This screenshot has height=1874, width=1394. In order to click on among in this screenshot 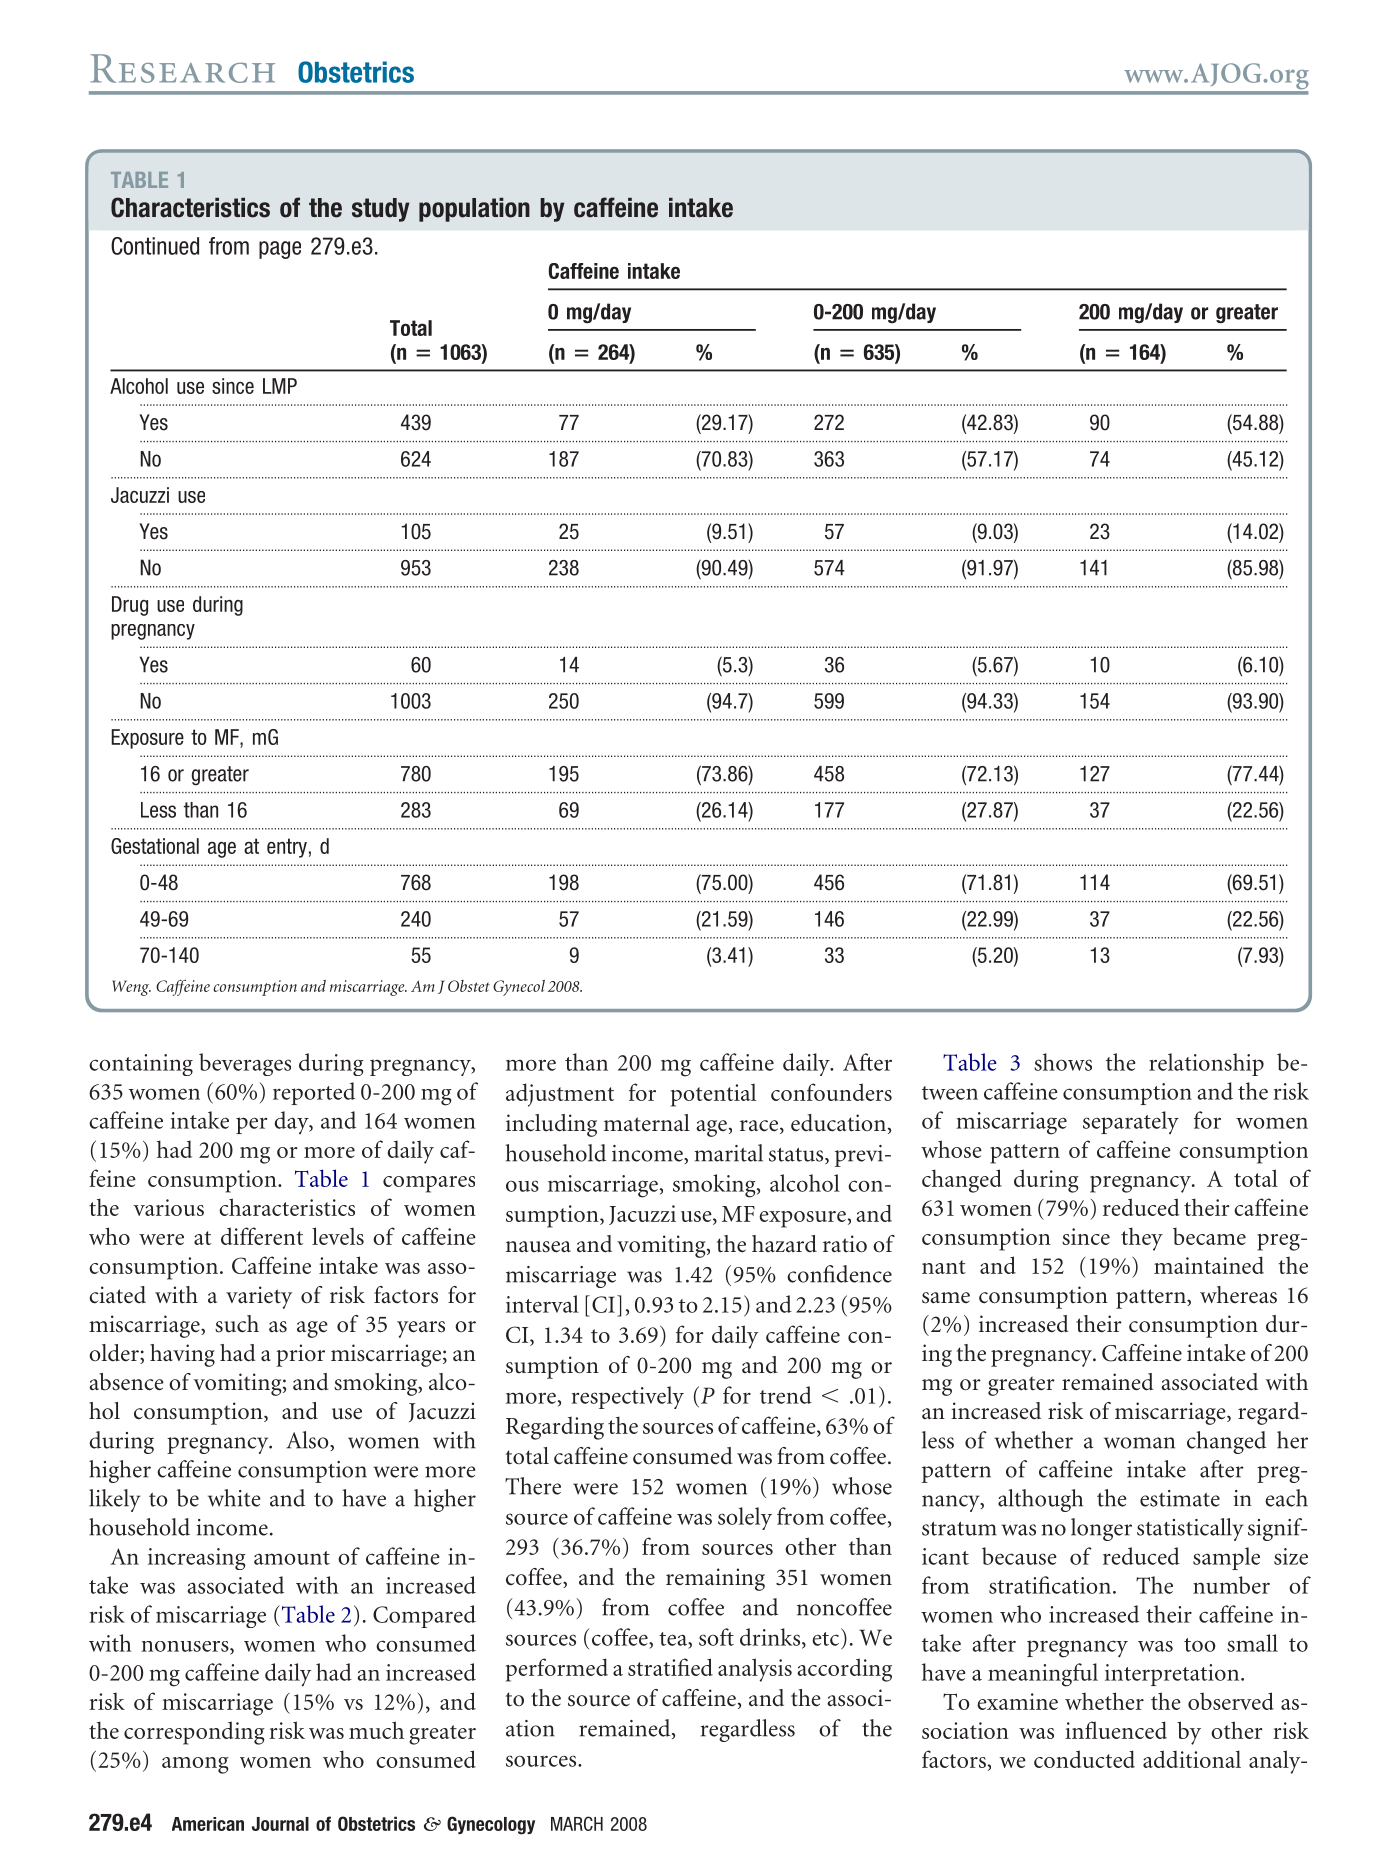, I will do `click(195, 1765)`.
